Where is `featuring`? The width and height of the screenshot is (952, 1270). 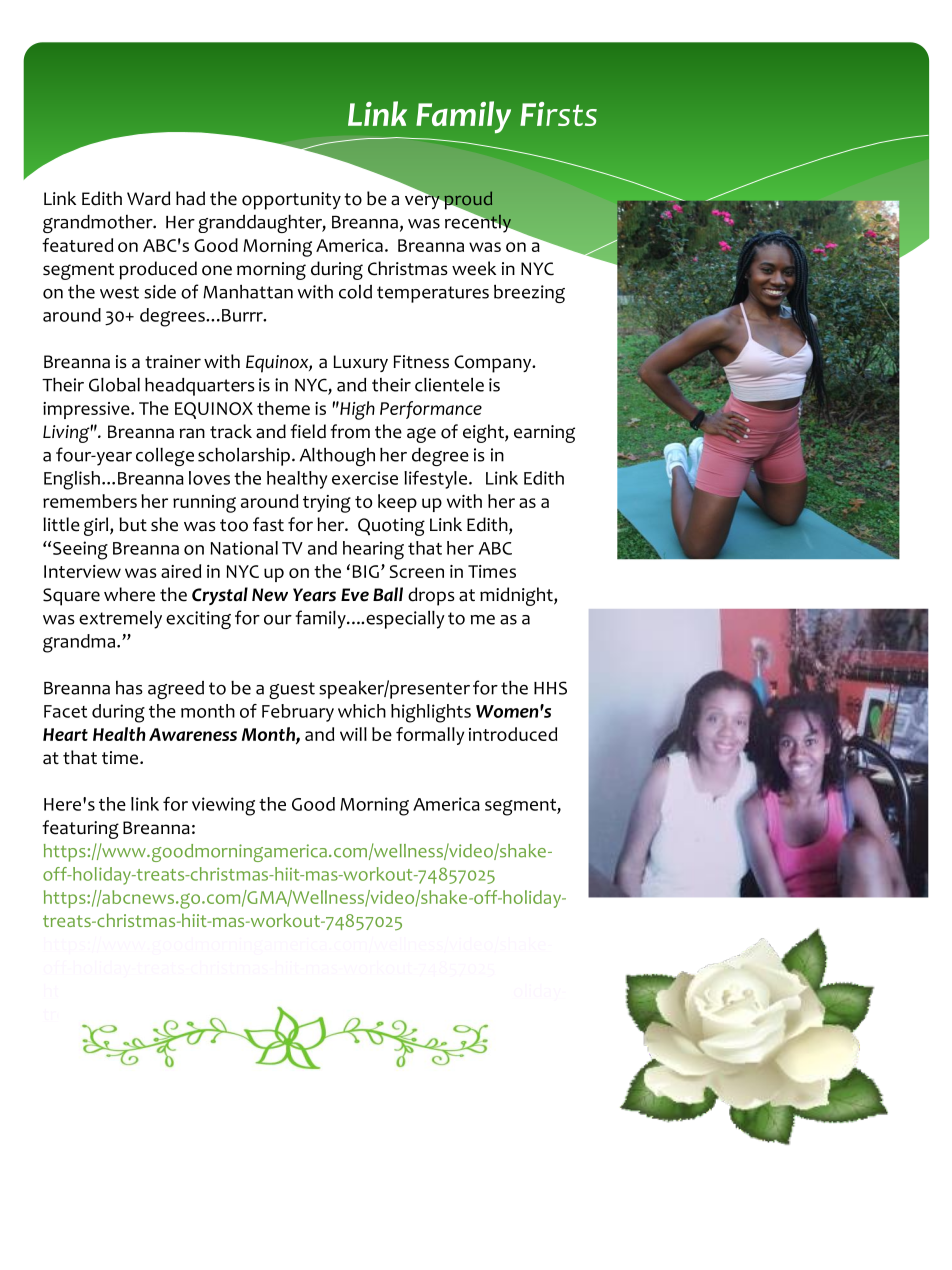
featuring is located at coordinates (80, 829).
